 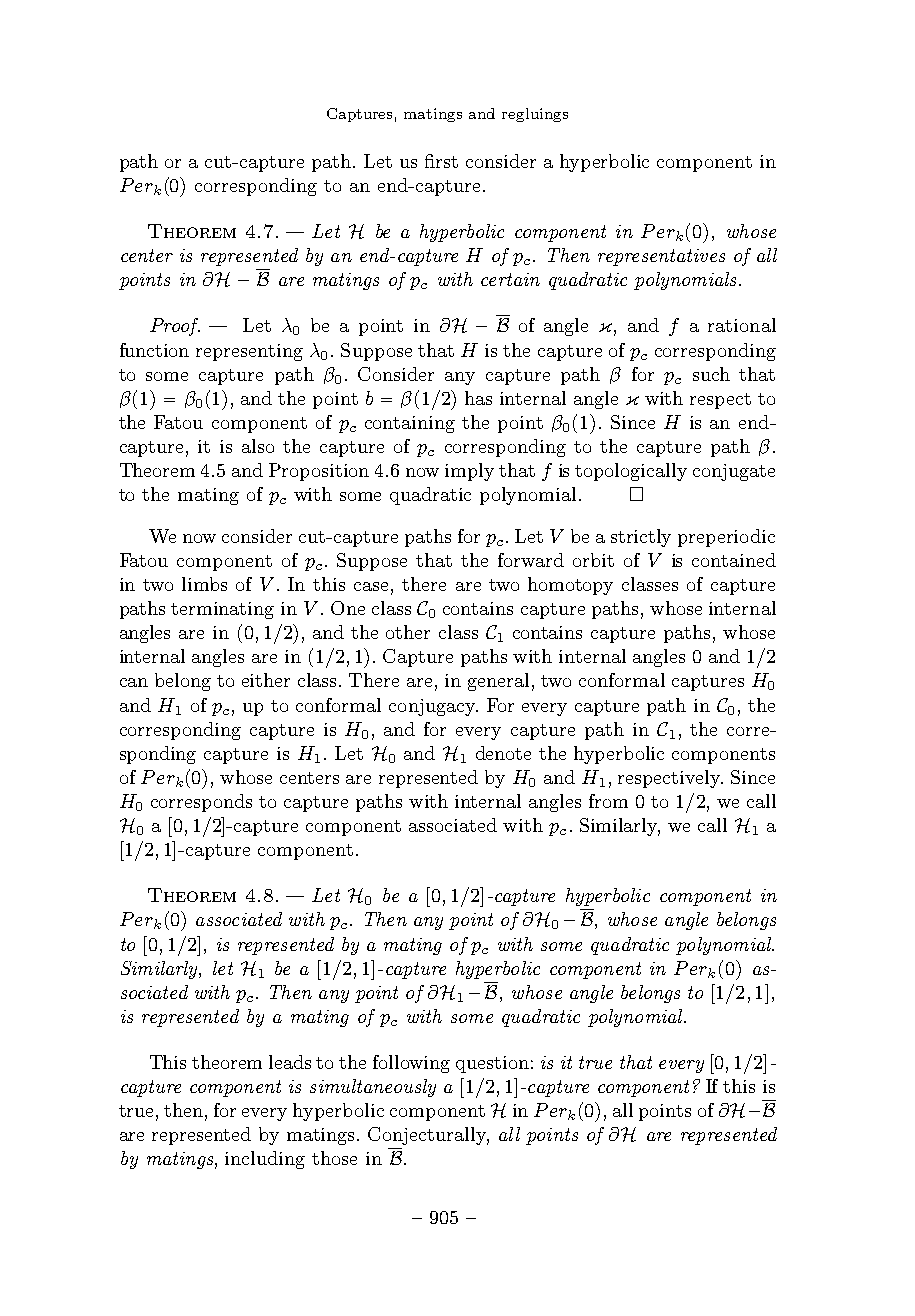 What do you see at coordinates (175, 327) in the document?
I see `Proof` at bounding box center [175, 327].
